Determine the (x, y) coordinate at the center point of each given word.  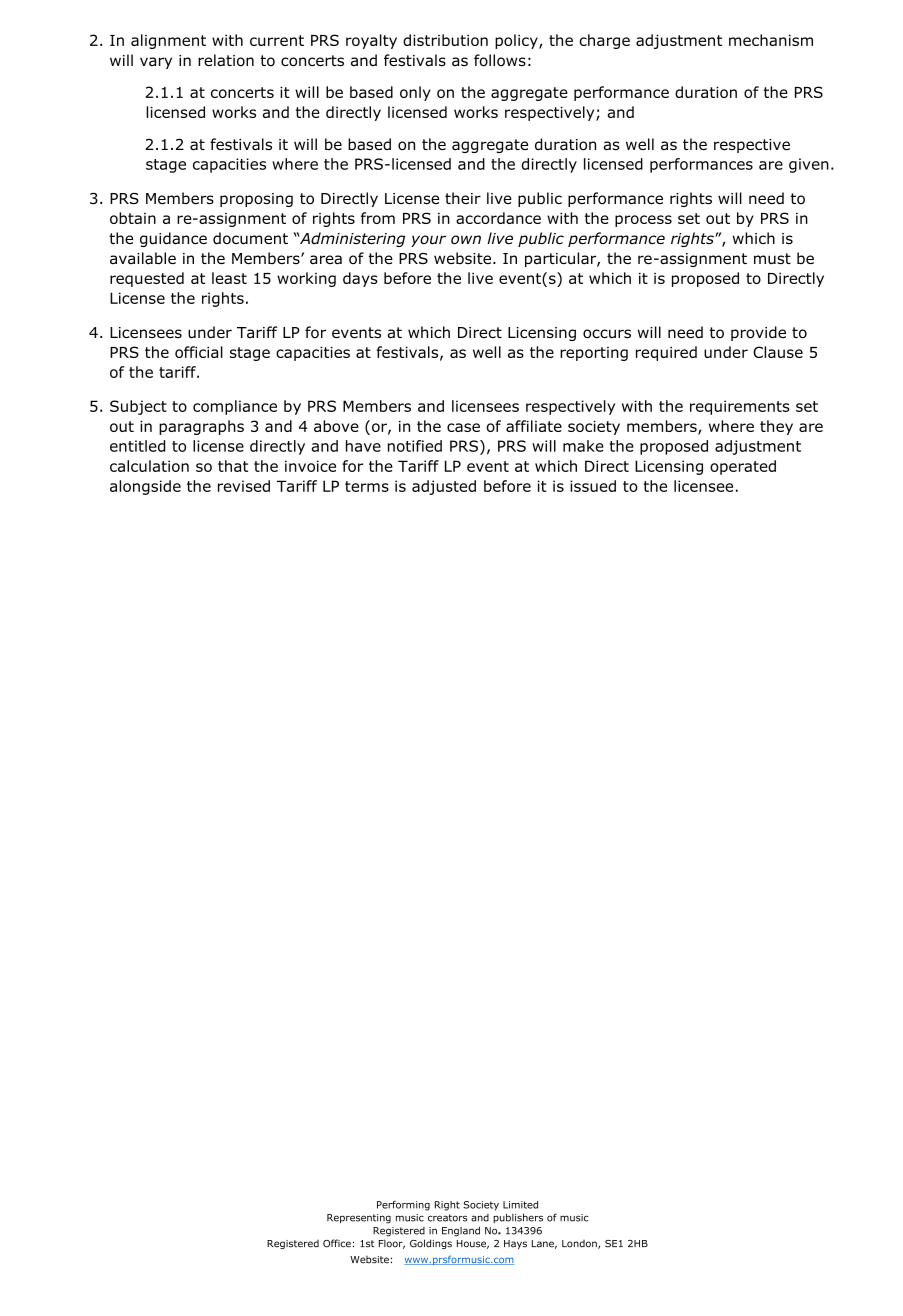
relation (226, 60)
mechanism (771, 40)
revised (244, 486)
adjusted (444, 487)
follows (500, 60)
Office (337, 1243)
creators (447, 1218)
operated (743, 467)
